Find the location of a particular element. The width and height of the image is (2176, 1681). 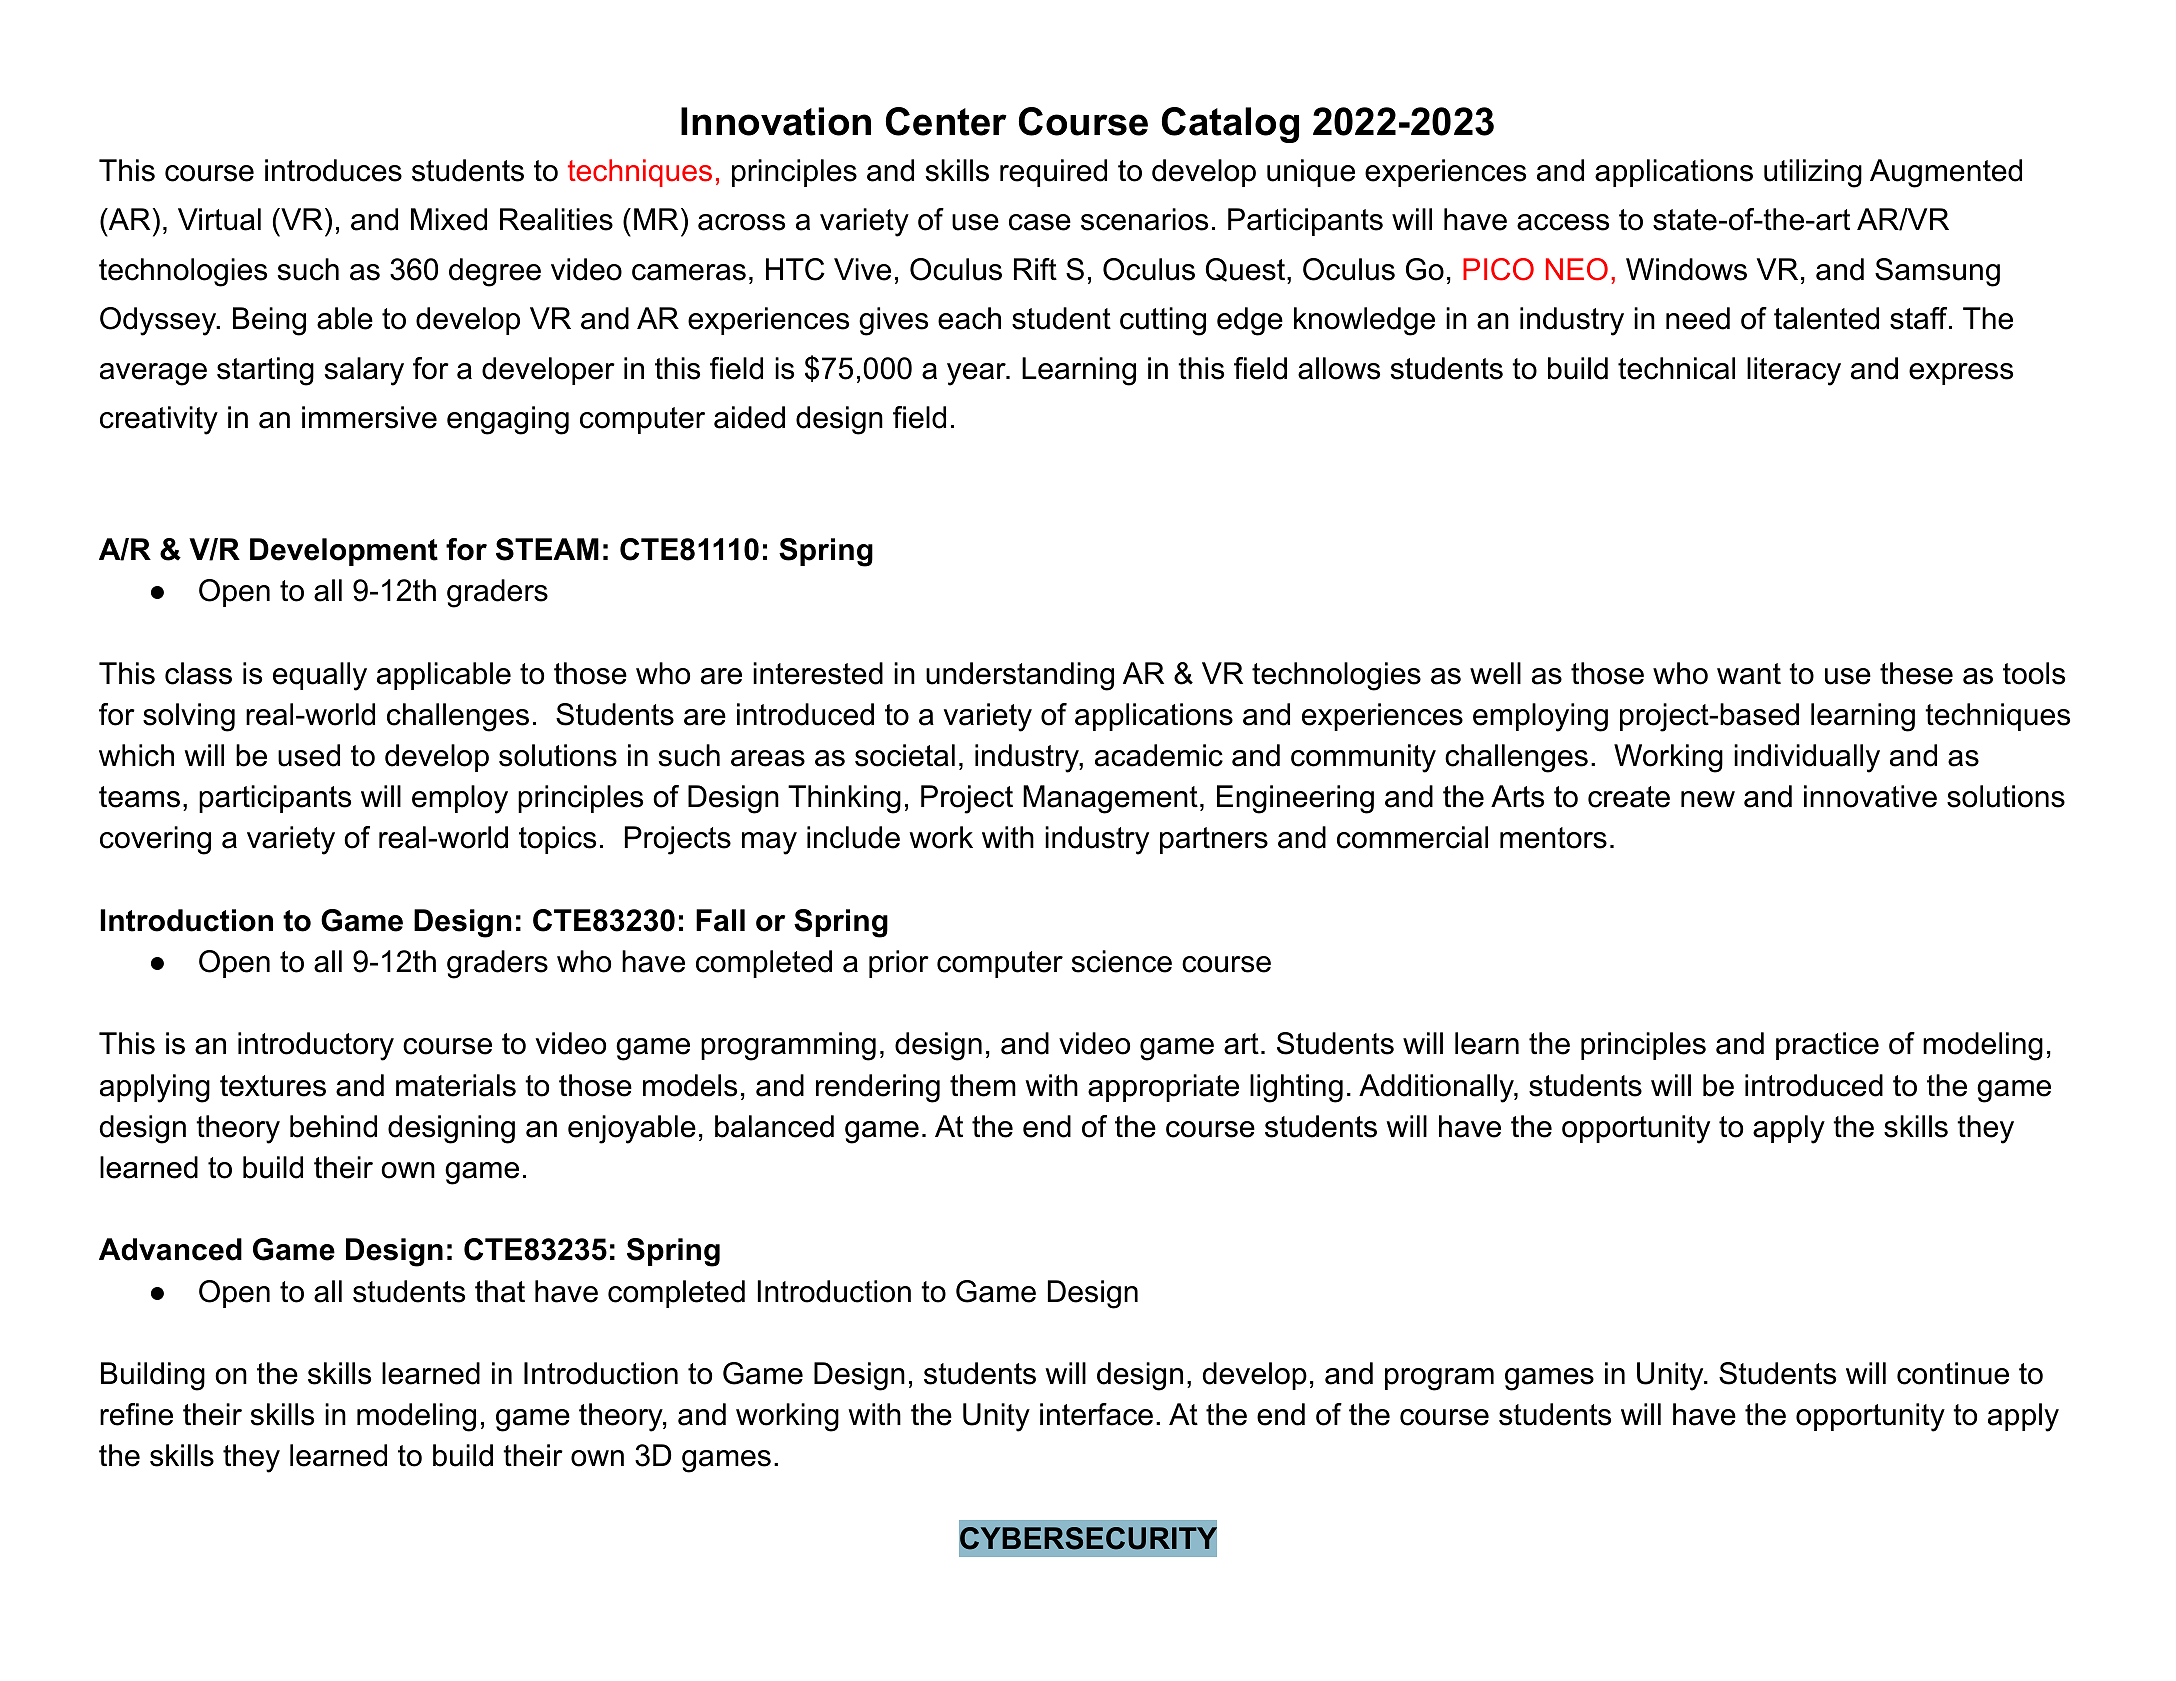

science is located at coordinates (1122, 961).
